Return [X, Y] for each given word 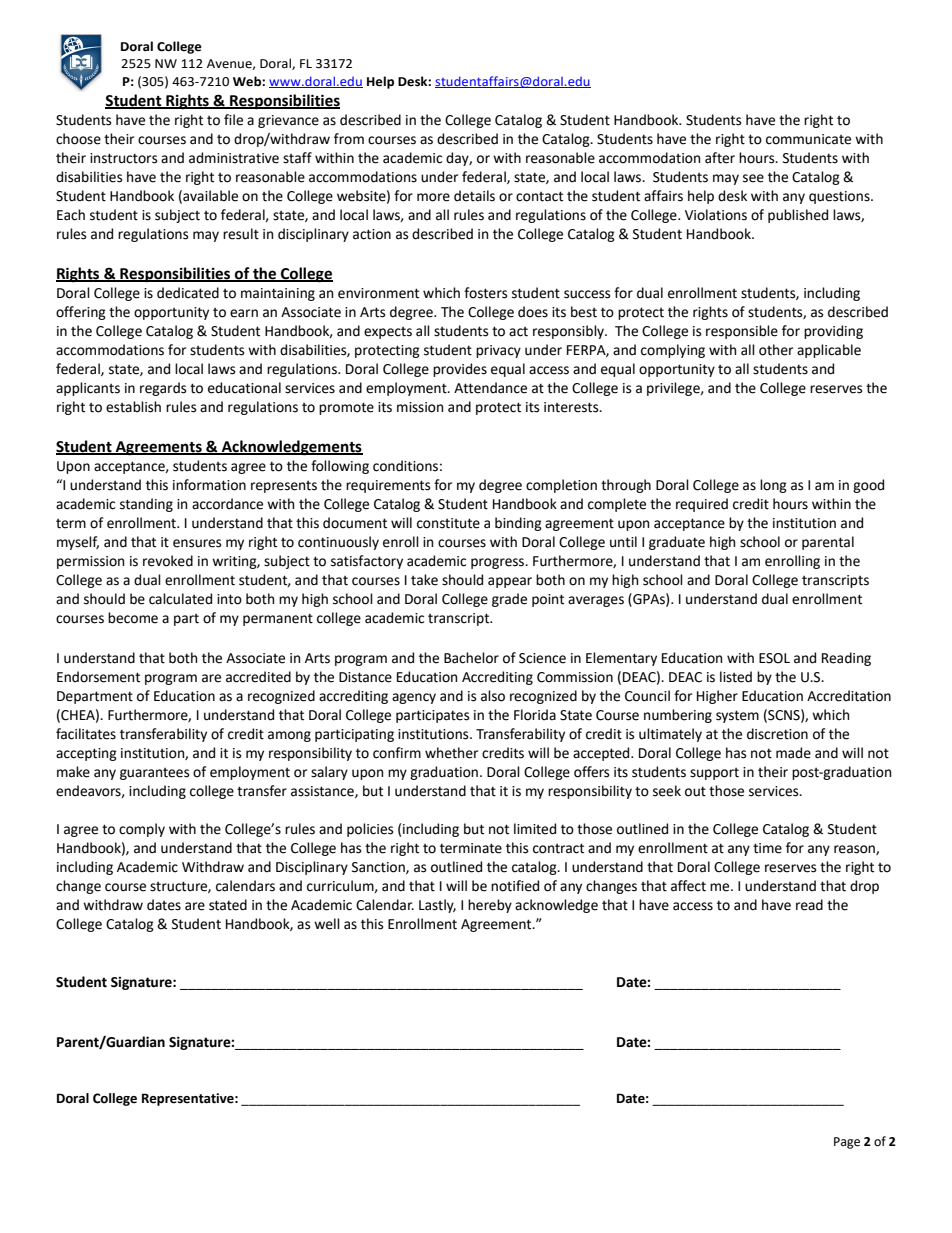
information [209, 485]
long [773, 486]
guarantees [154, 774]
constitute [448, 523]
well [327, 924]
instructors [123, 158]
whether [451, 753]
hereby [490, 906]
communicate [808, 139]
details [474, 196]
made [793, 753]
